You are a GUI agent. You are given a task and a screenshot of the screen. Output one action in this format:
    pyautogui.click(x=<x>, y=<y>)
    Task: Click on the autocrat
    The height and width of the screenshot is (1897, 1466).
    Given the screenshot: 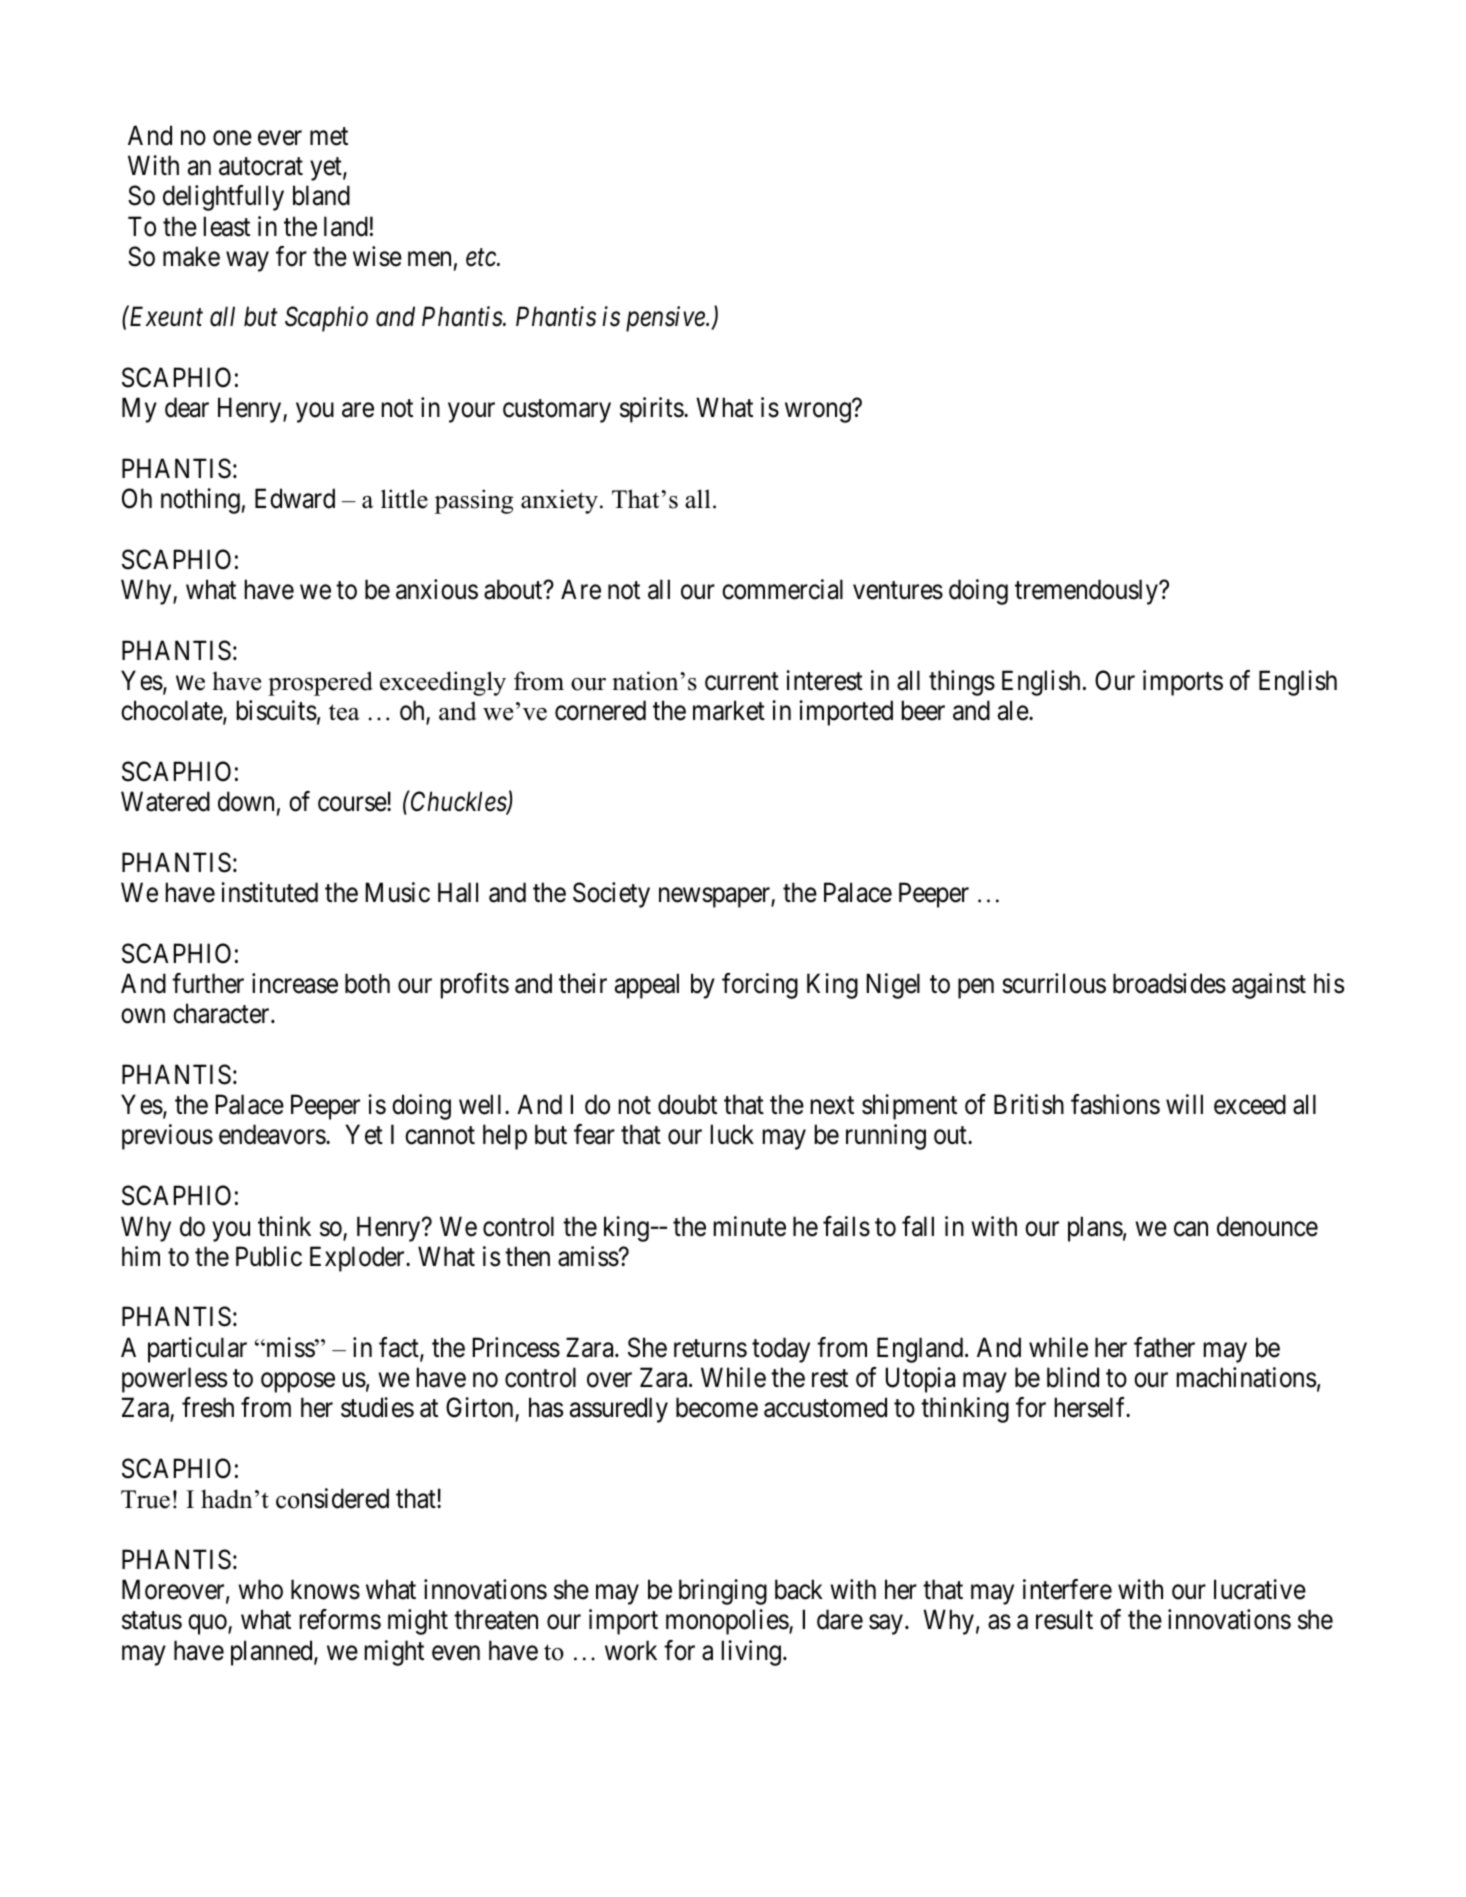 What is the action you would take?
    pyautogui.click(x=261, y=167)
